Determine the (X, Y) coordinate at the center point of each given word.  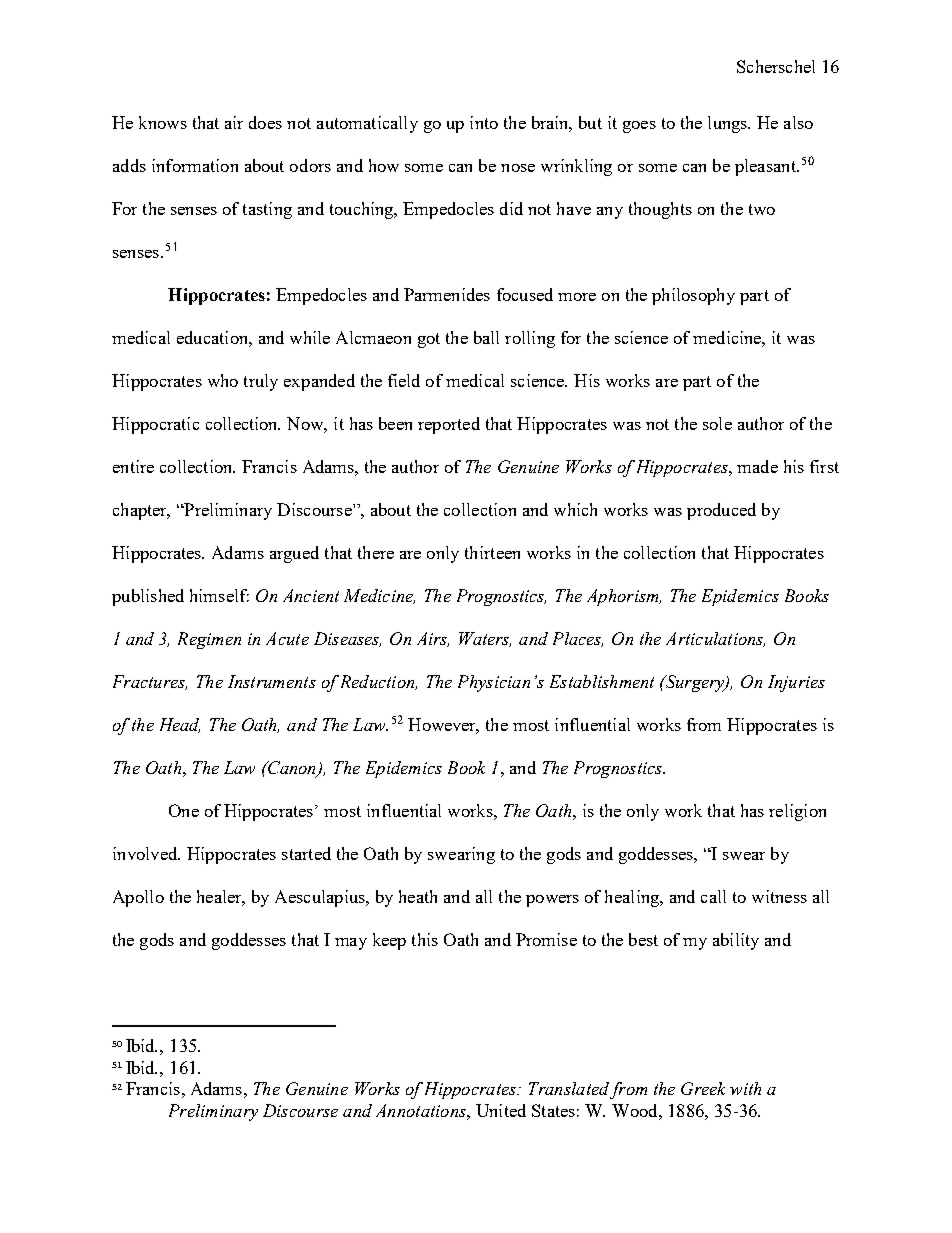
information (195, 165)
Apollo (138, 898)
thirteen (492, 552)
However (443, 726)
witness (779, 896)
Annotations (422, 1110)
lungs (729, 124)
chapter (141, 511)
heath (418, 896)
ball (486, 337)
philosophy (693, 296)
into (484, 122)
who (223, 380)
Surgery (695, 683)
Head (180, 725)
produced (721, 511)
